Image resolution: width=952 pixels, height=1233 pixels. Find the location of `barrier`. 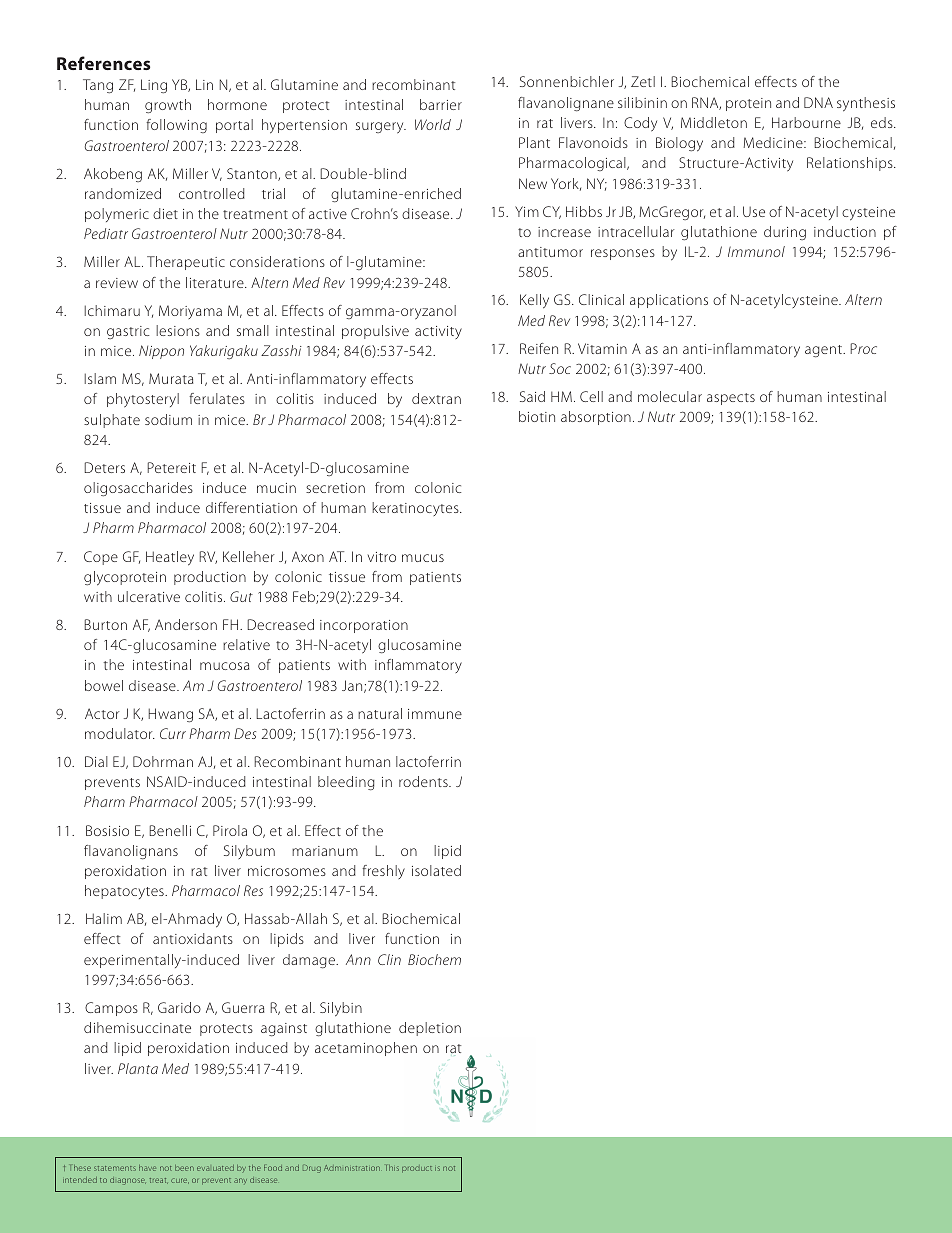

barrier is located at coordinates (441, 104).
